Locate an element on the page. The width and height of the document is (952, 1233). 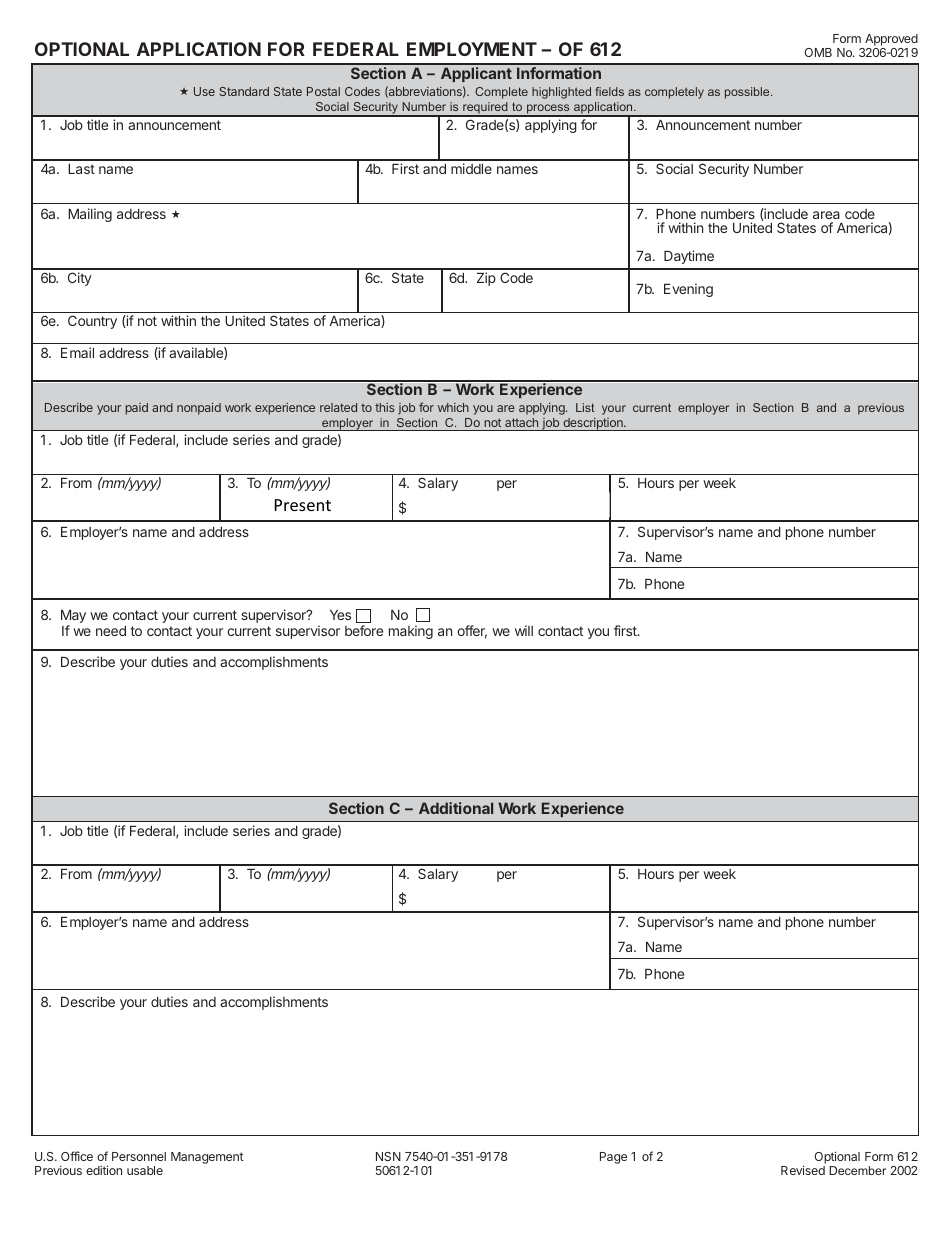
possible is located at coordinates (748, 93).
